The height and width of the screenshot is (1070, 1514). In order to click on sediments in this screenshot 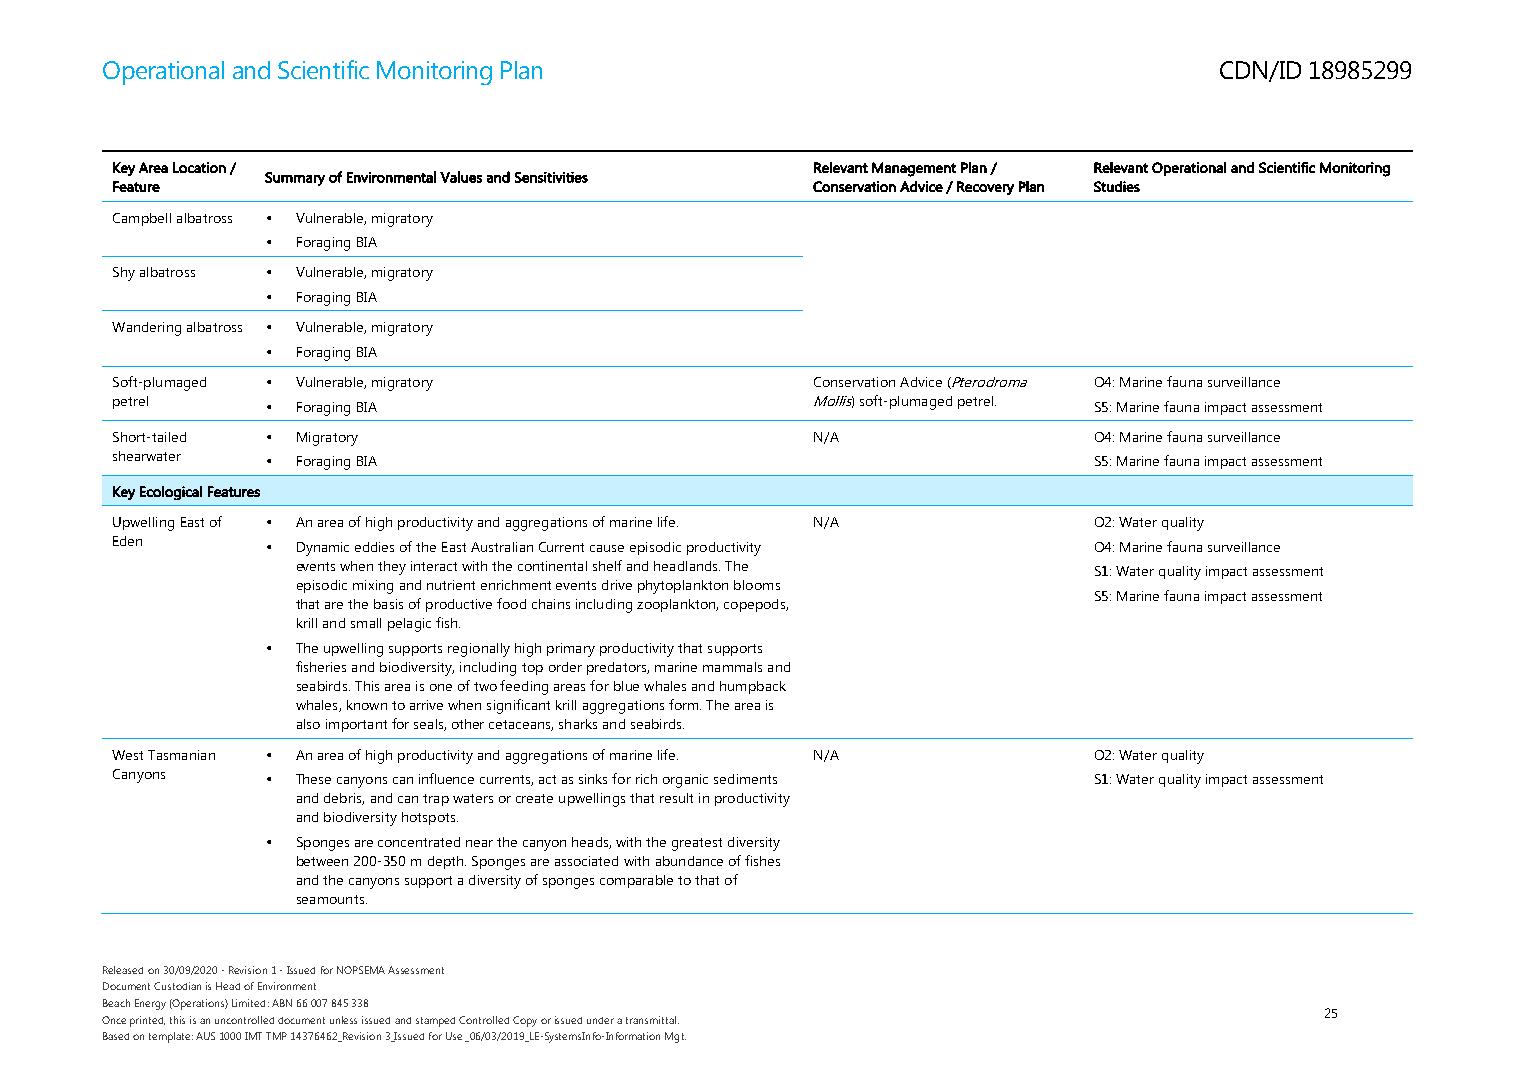, I will do `click(745, 779)`.
